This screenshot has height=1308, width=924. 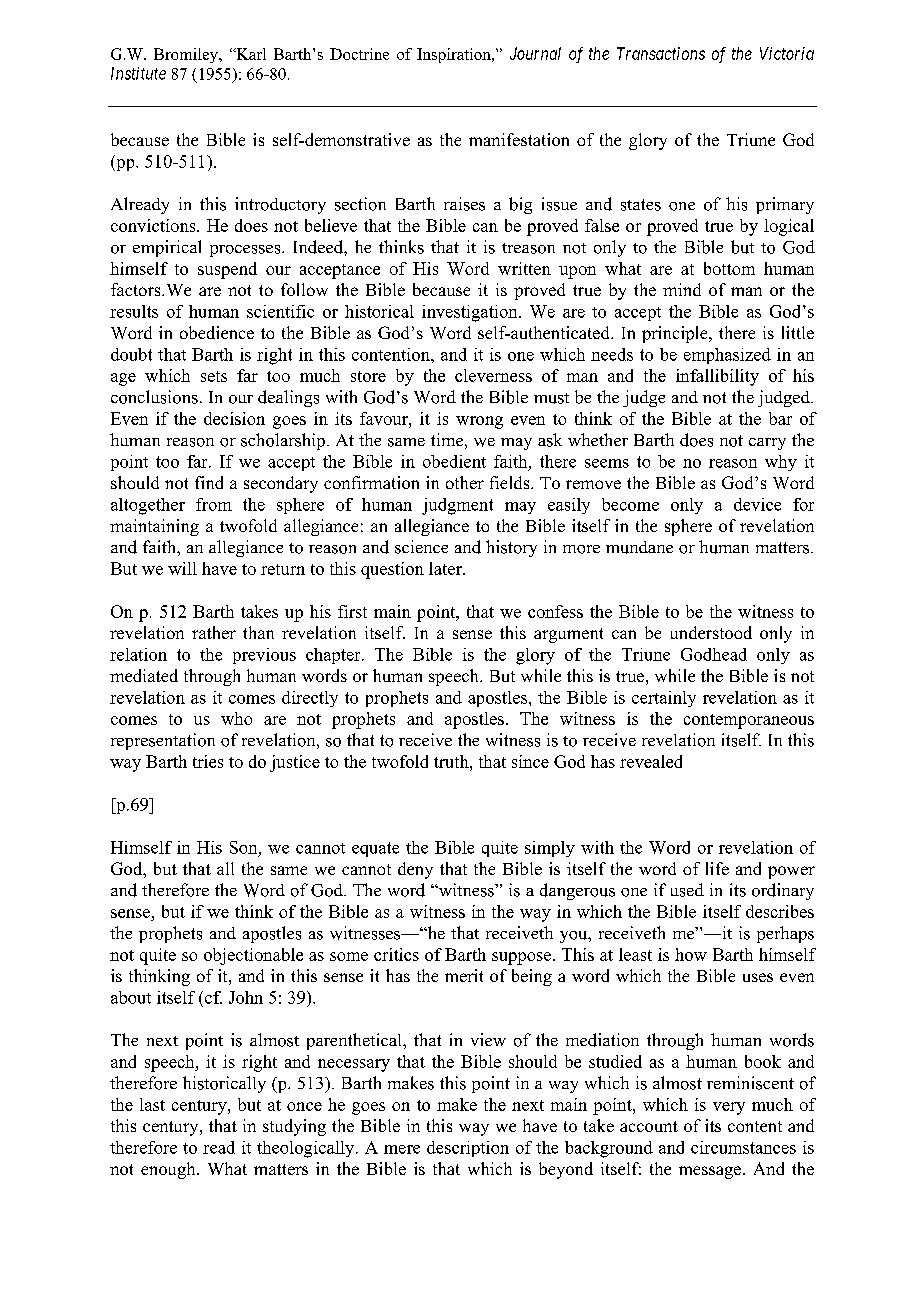 What do you see at coordinates (493, 375) in the screenshot?
I see `cleverness` at bounding box center [493, 375].
